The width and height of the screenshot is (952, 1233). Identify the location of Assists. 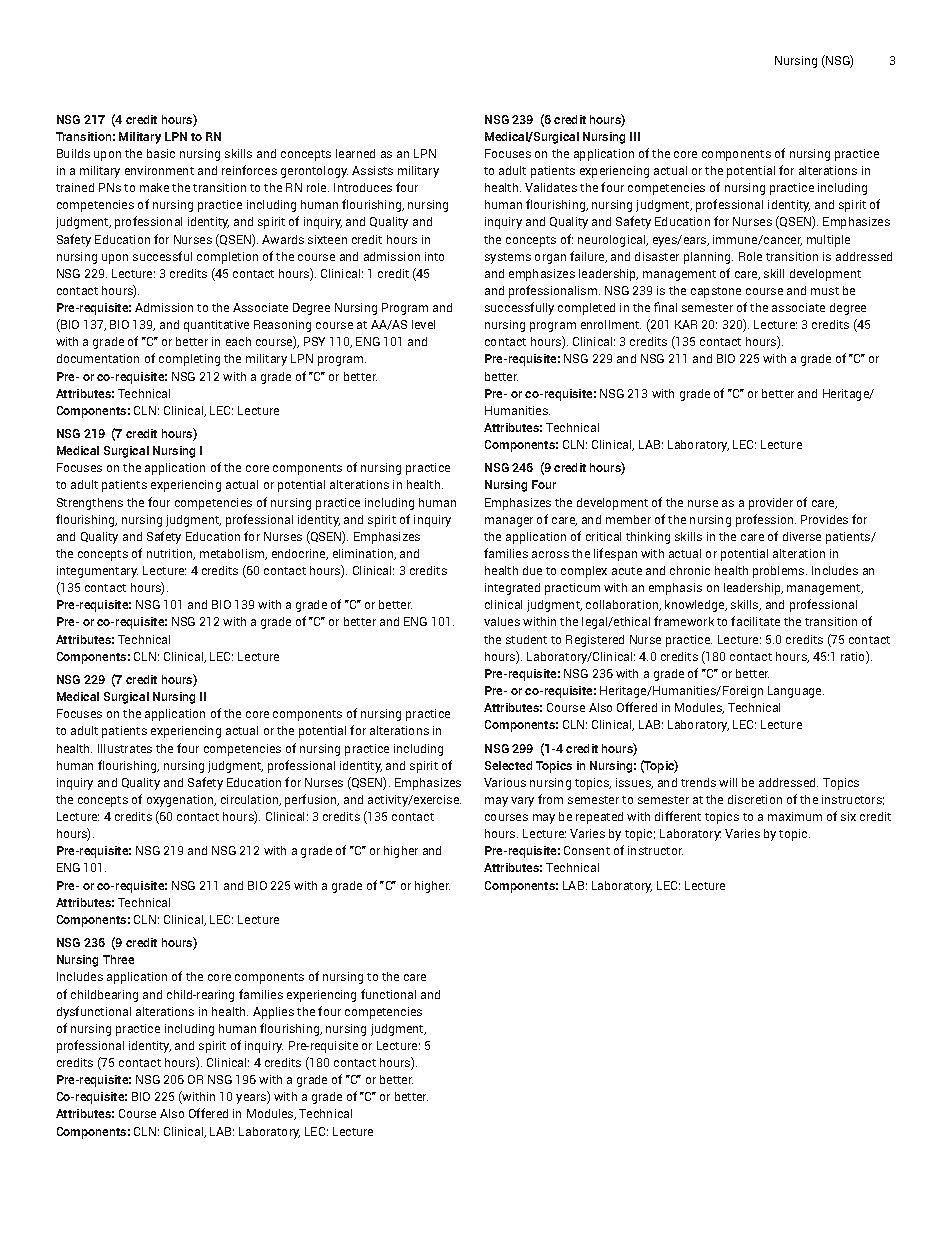
(372, 170).
